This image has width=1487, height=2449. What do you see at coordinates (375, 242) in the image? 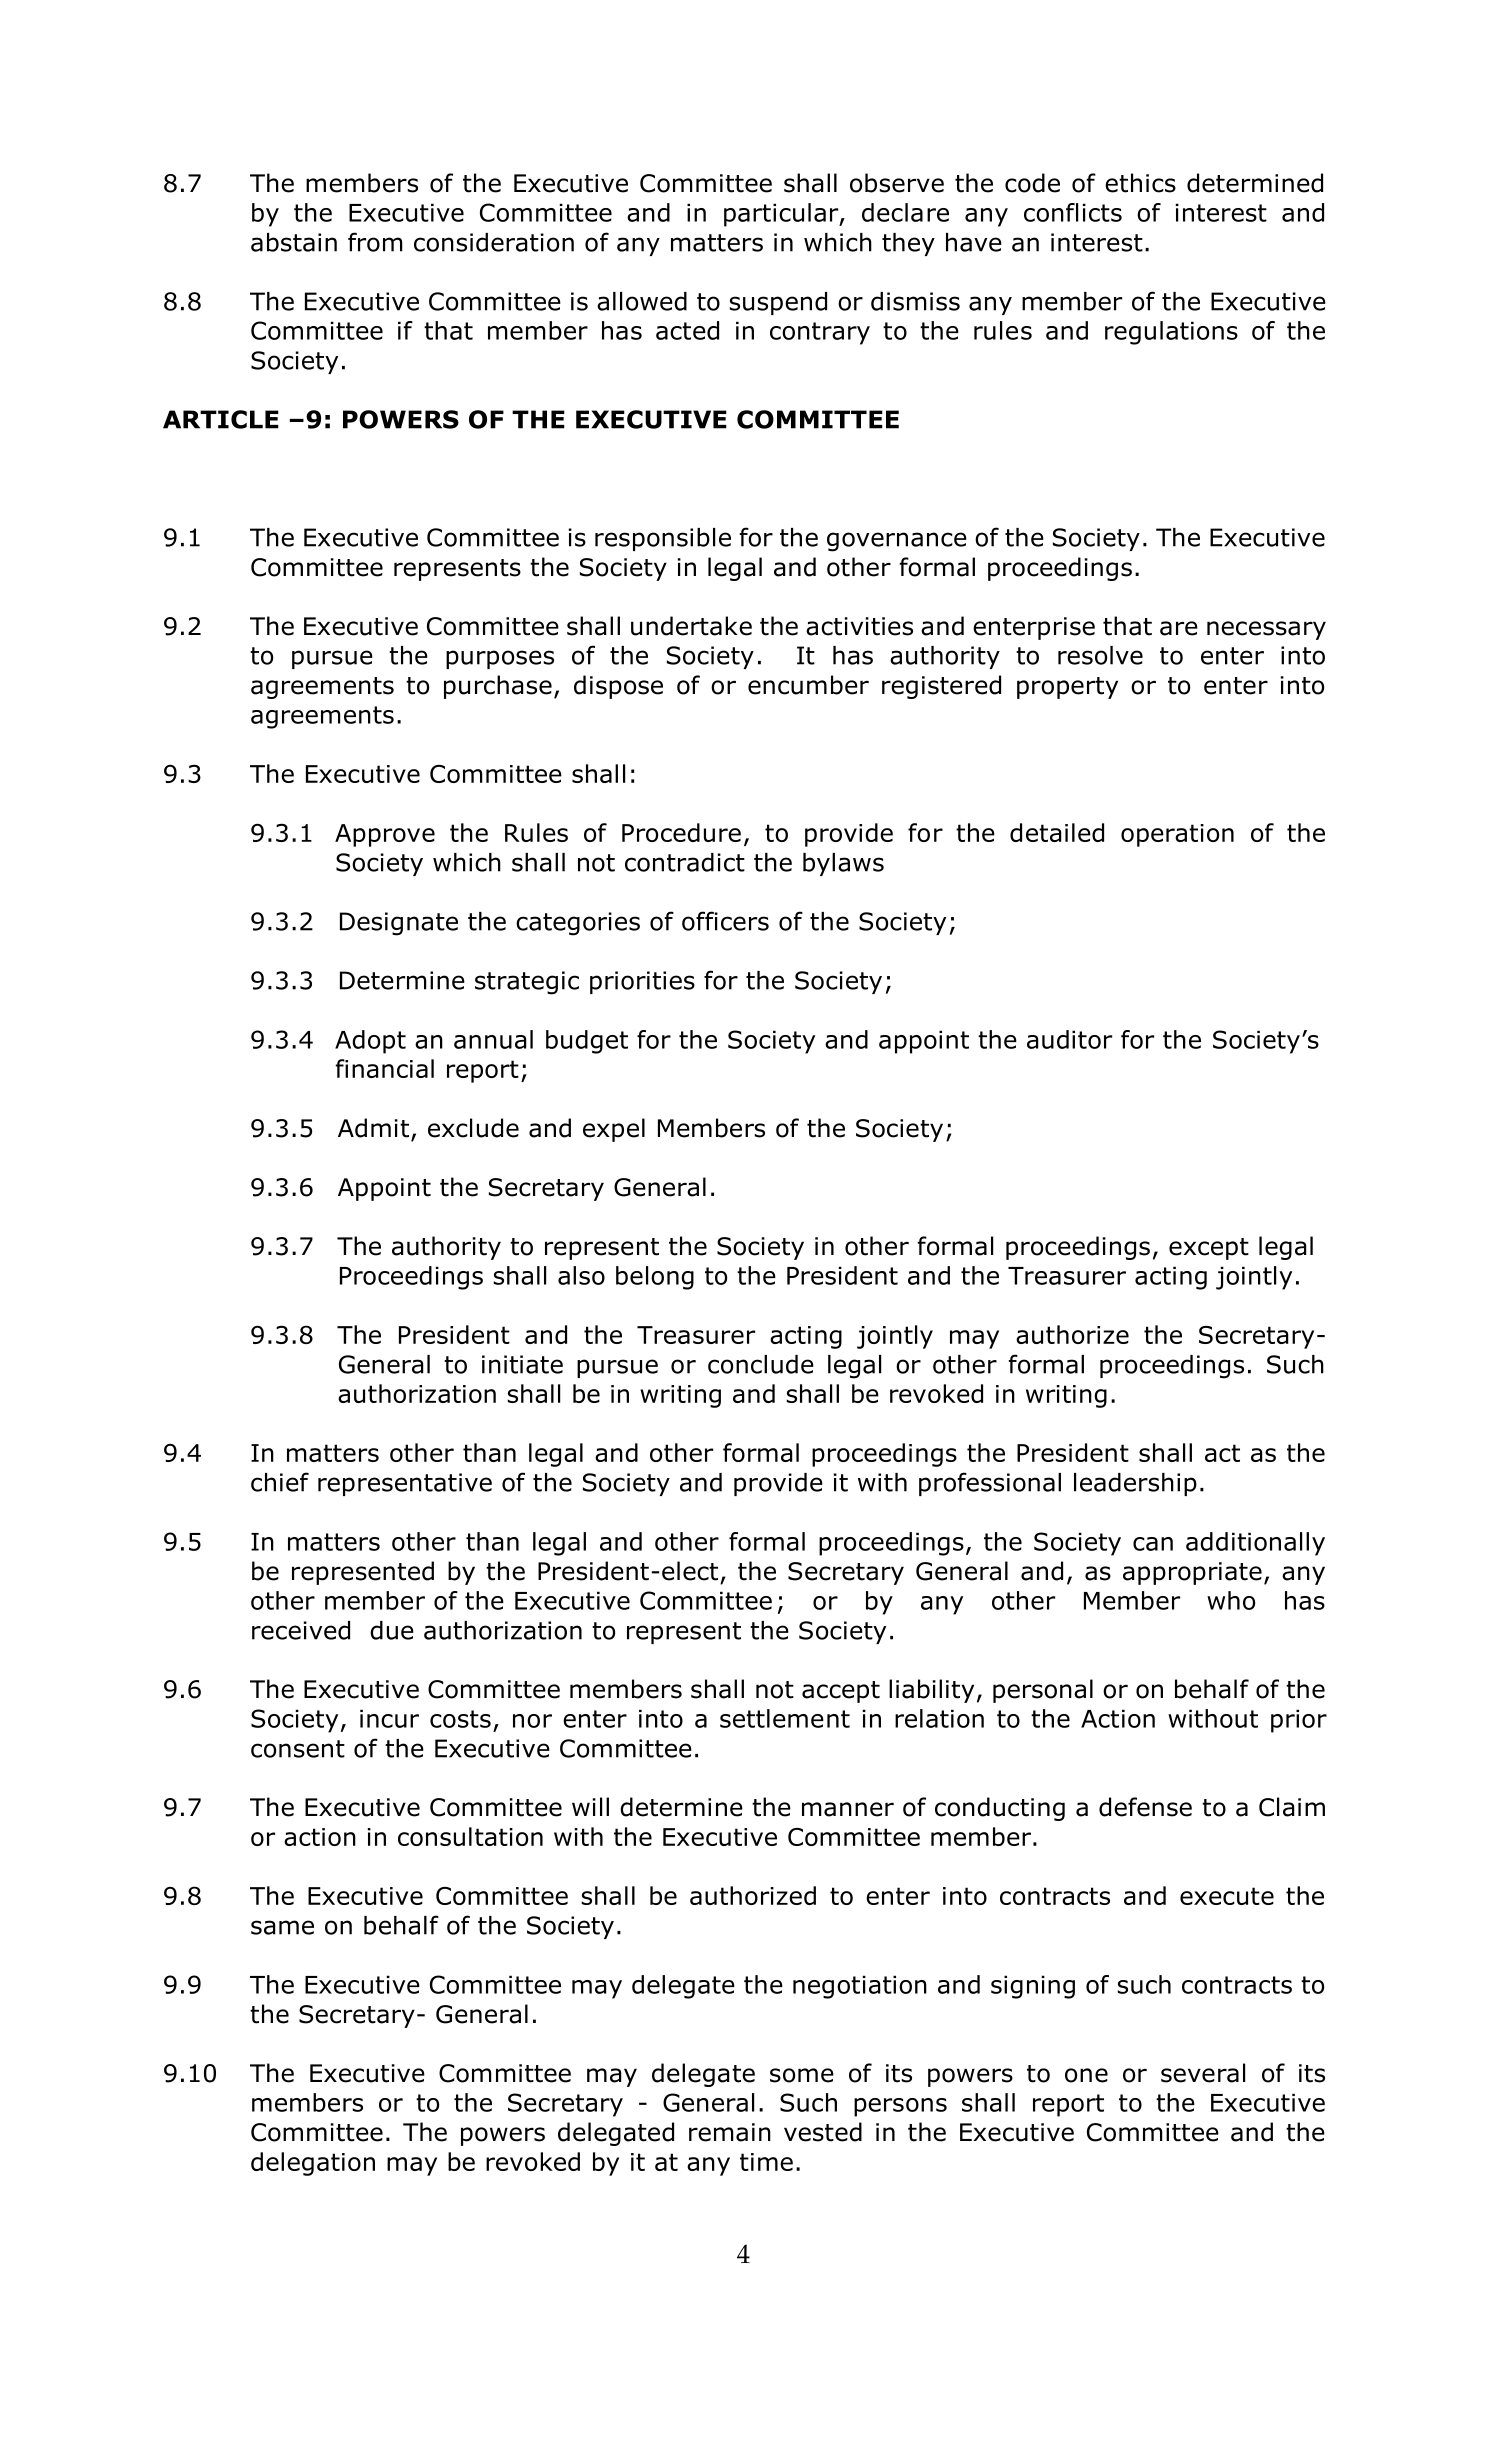
I see `from` at bounding box center [375, 242].
